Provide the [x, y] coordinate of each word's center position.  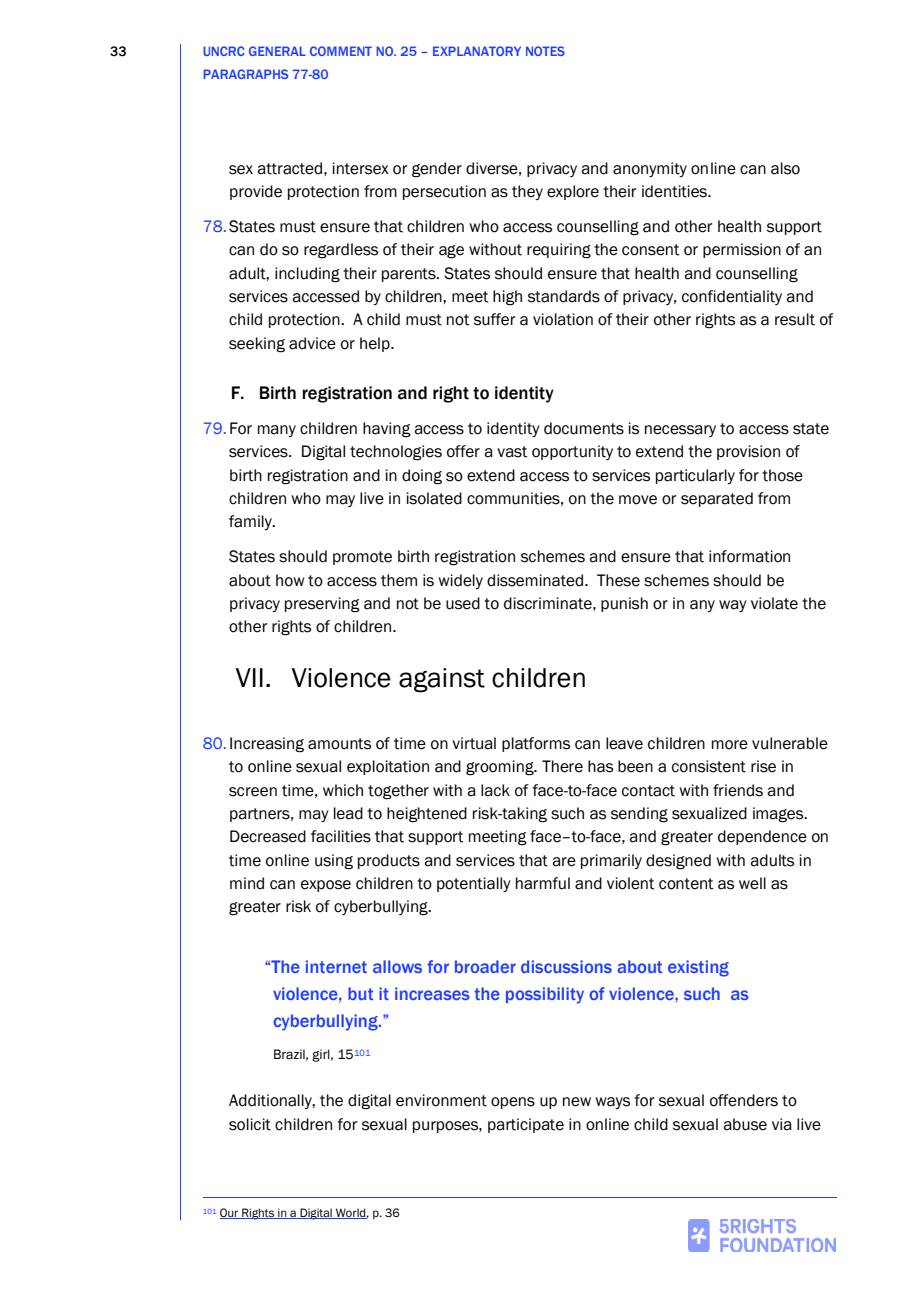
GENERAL [277, 51]
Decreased [268, 836]
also [785, 168]
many [277, 431]
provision [748, 452]
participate [526, 1125]
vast [512, 452]
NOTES [545, 51]
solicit [250, 1124]
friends [738, 790]
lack [495, 790]
